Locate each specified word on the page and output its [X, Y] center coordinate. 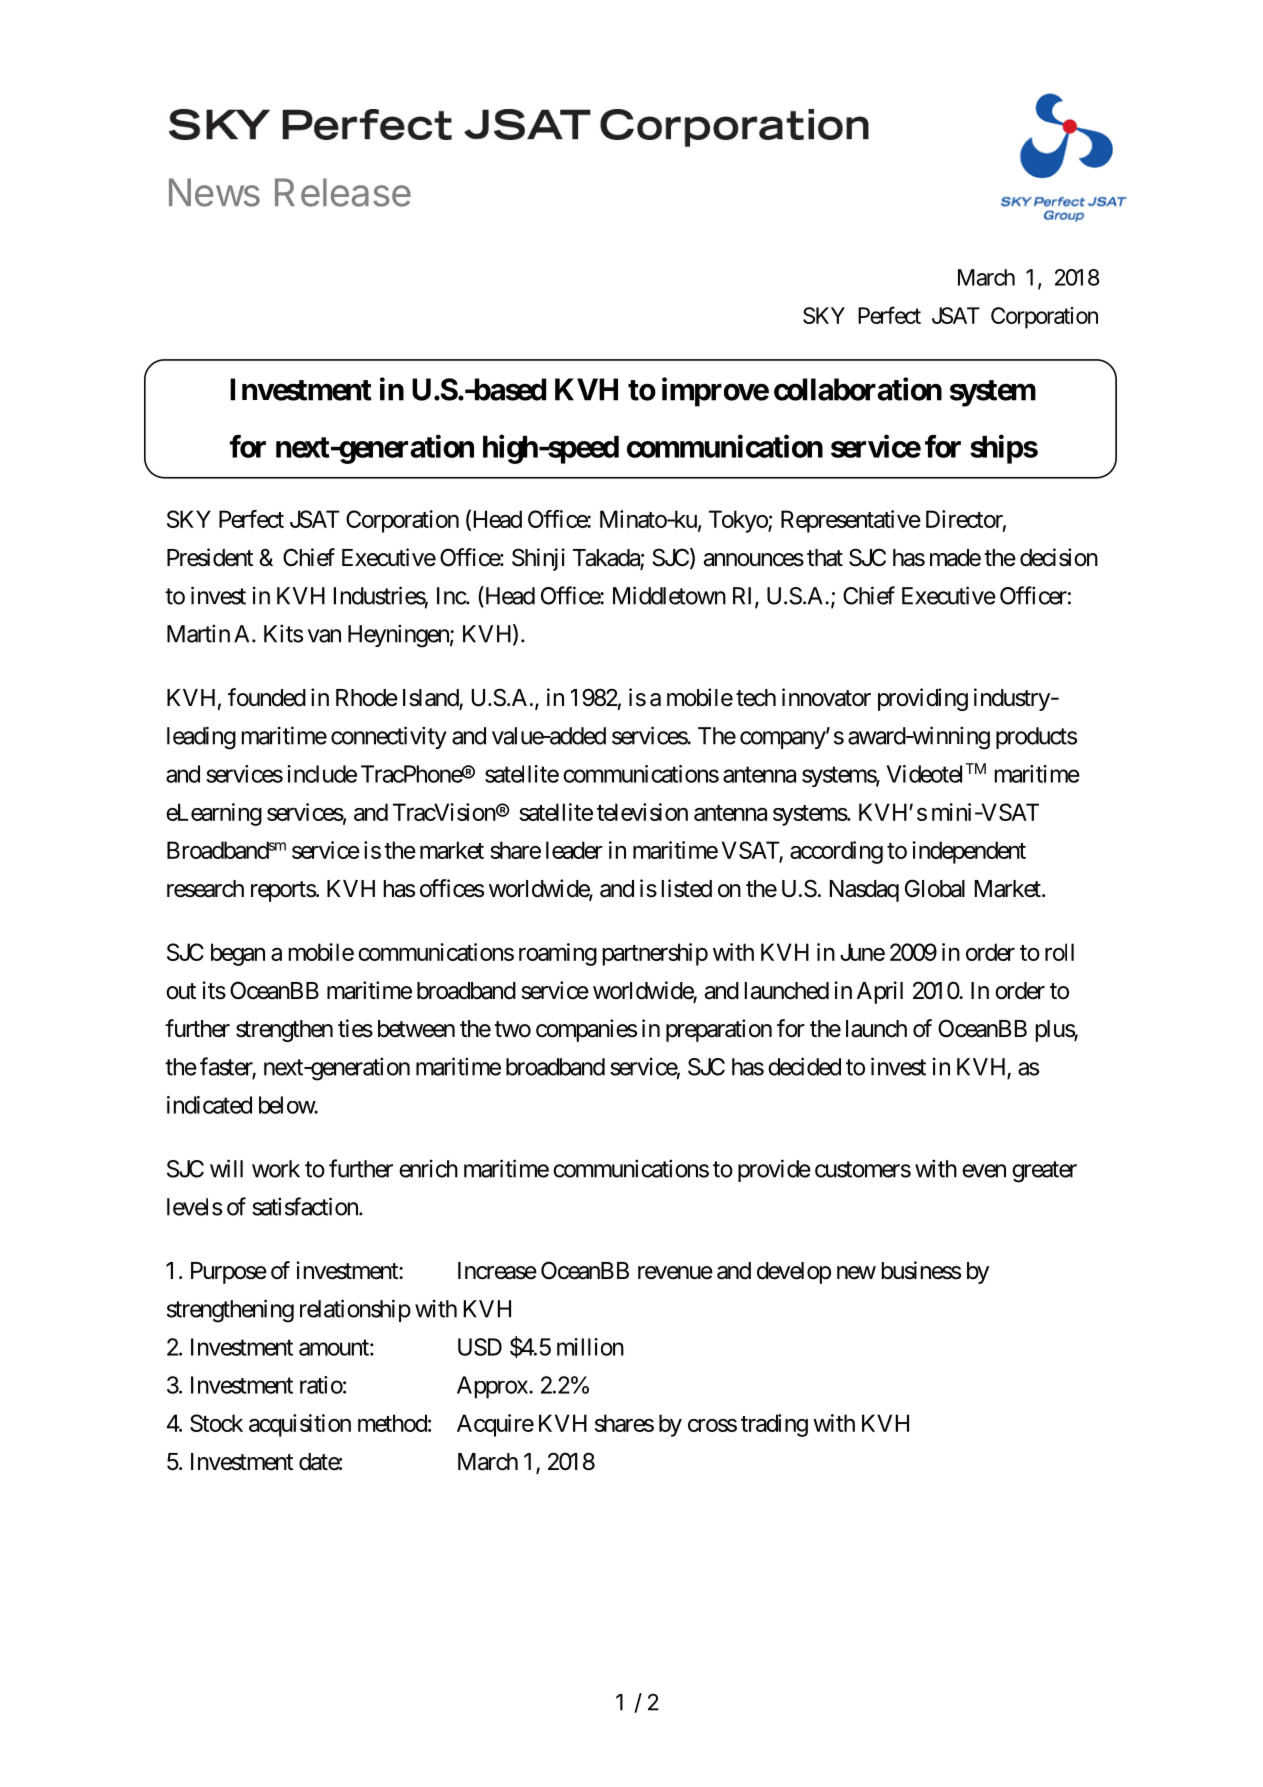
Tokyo [739, 521]
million [590, 1347]
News [214, 192]
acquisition [300, 1425]
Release [343, 192]
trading [774, 1425]
